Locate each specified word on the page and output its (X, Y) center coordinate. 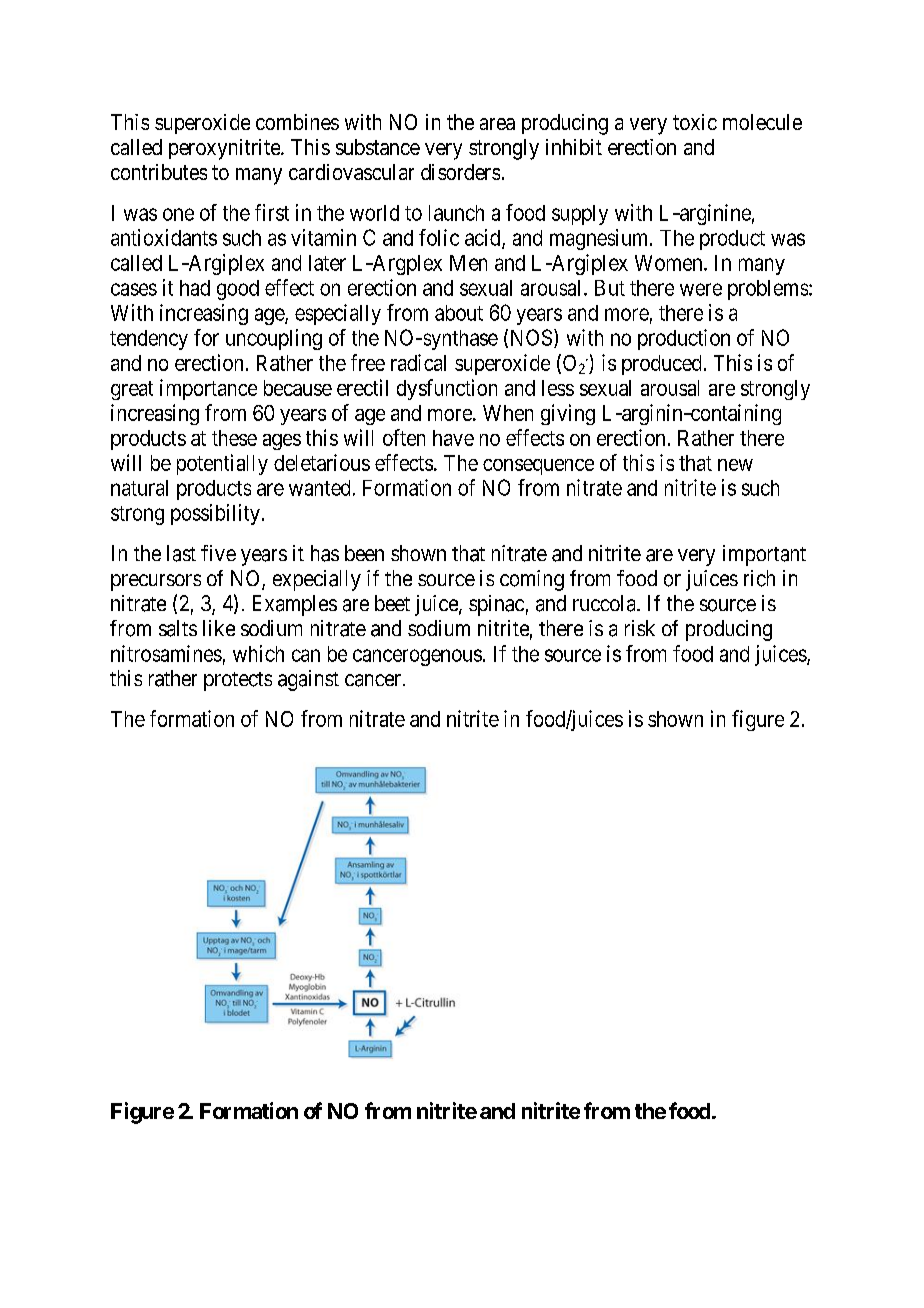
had (195, 288)
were (701, 289)
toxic (695, 122)
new (735, 465)
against (308, 680)
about (459, 313)
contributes (159, 172)
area (497, 124)
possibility (215, 514)
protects (238, 681)
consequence (538, 467)
